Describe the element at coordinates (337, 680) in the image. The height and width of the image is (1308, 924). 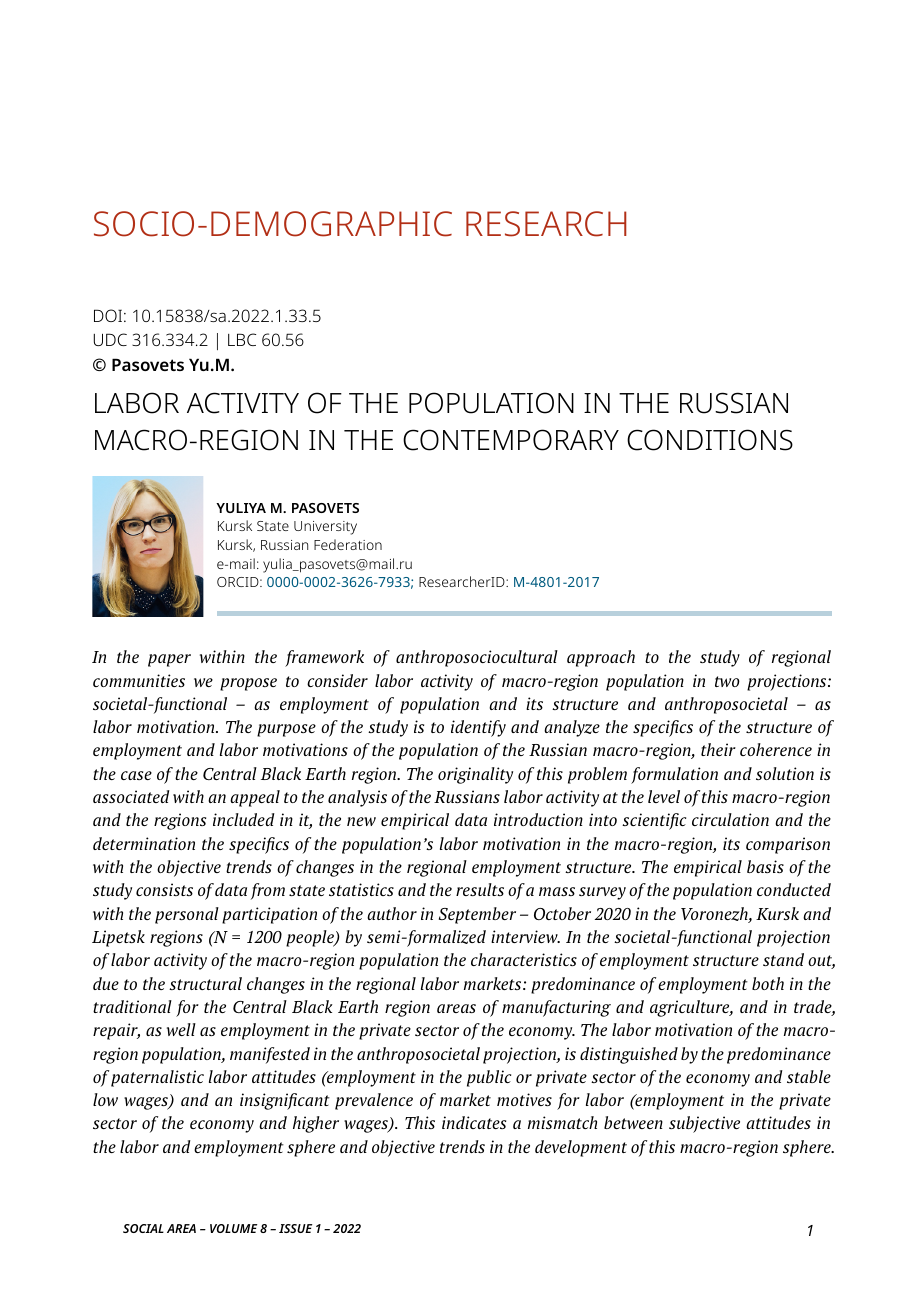
I see `consider` at that location.
